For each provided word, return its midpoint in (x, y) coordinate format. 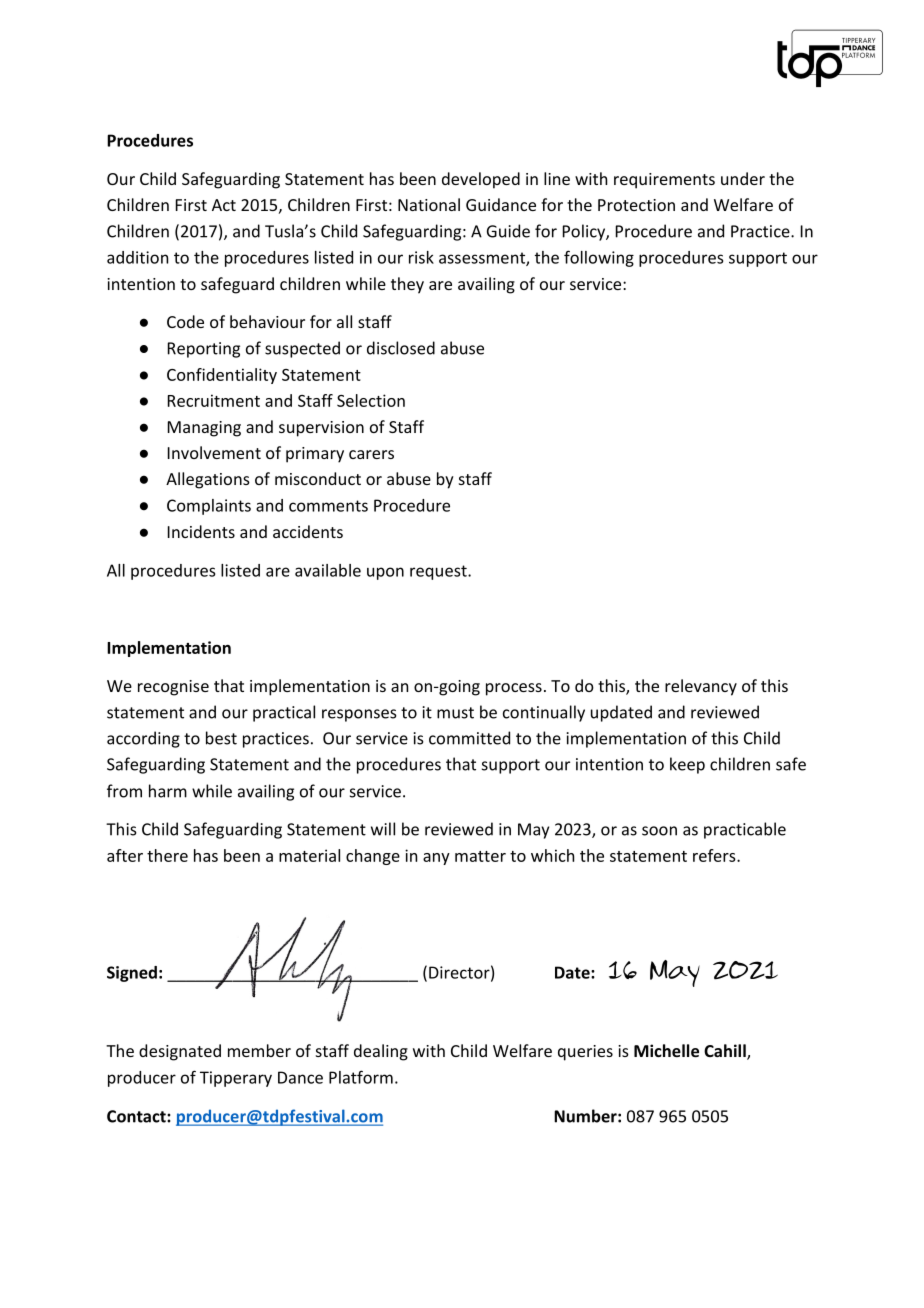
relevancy (701, 687)
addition (137, 257)
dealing (381, 1052)
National (429, 204)
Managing (204, 429)
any (436, 859)
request (439, 572)
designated (180, 1052)
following (599, 258)
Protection (636, 205)
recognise (173, 688)
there (167, 855)
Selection (371, 400)
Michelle (666, 1050)
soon (659, 831)
